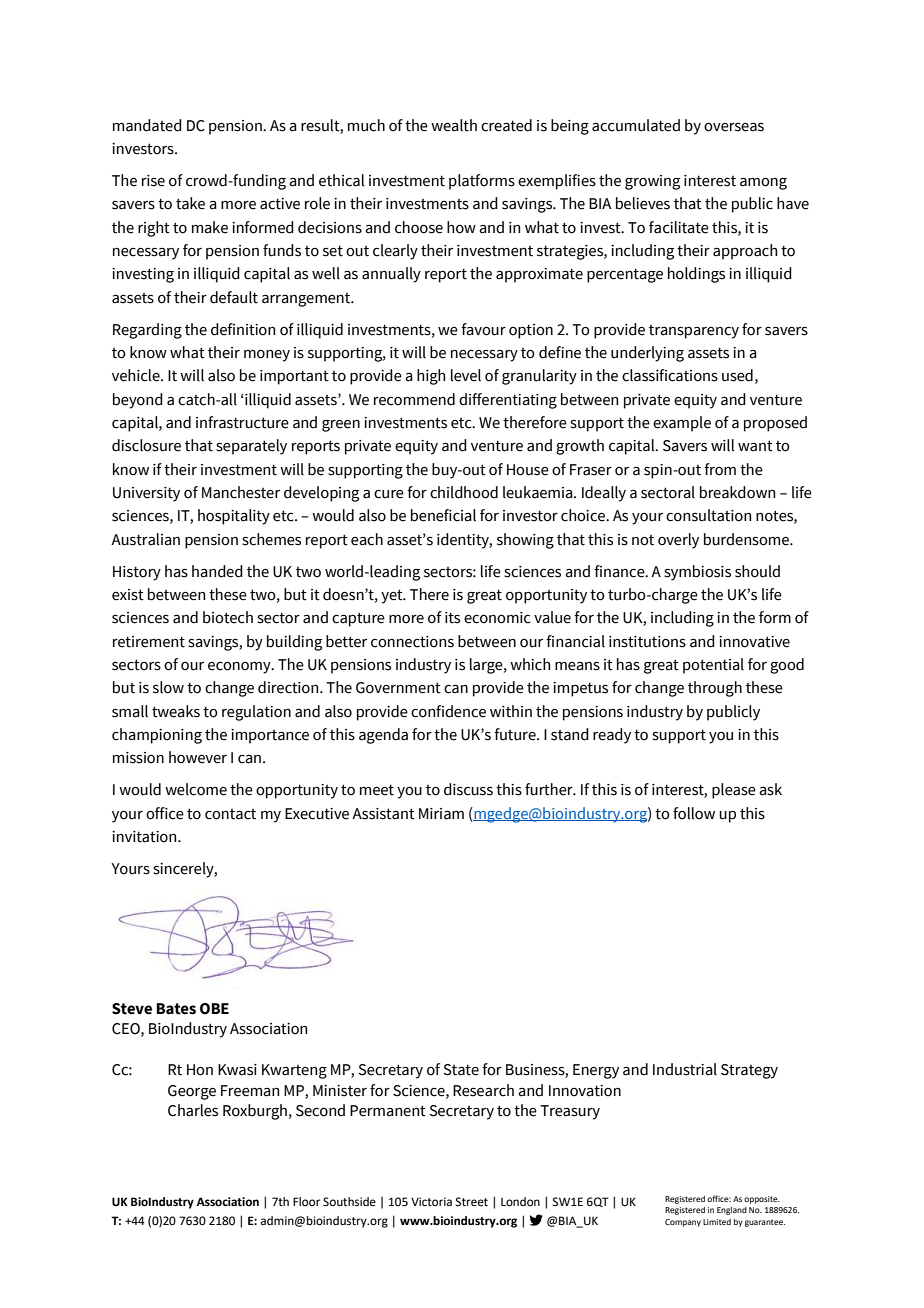 Image resolution: width=924 pixels, height=1308 pixels. I want to click on wealth, so click(454, 125).
